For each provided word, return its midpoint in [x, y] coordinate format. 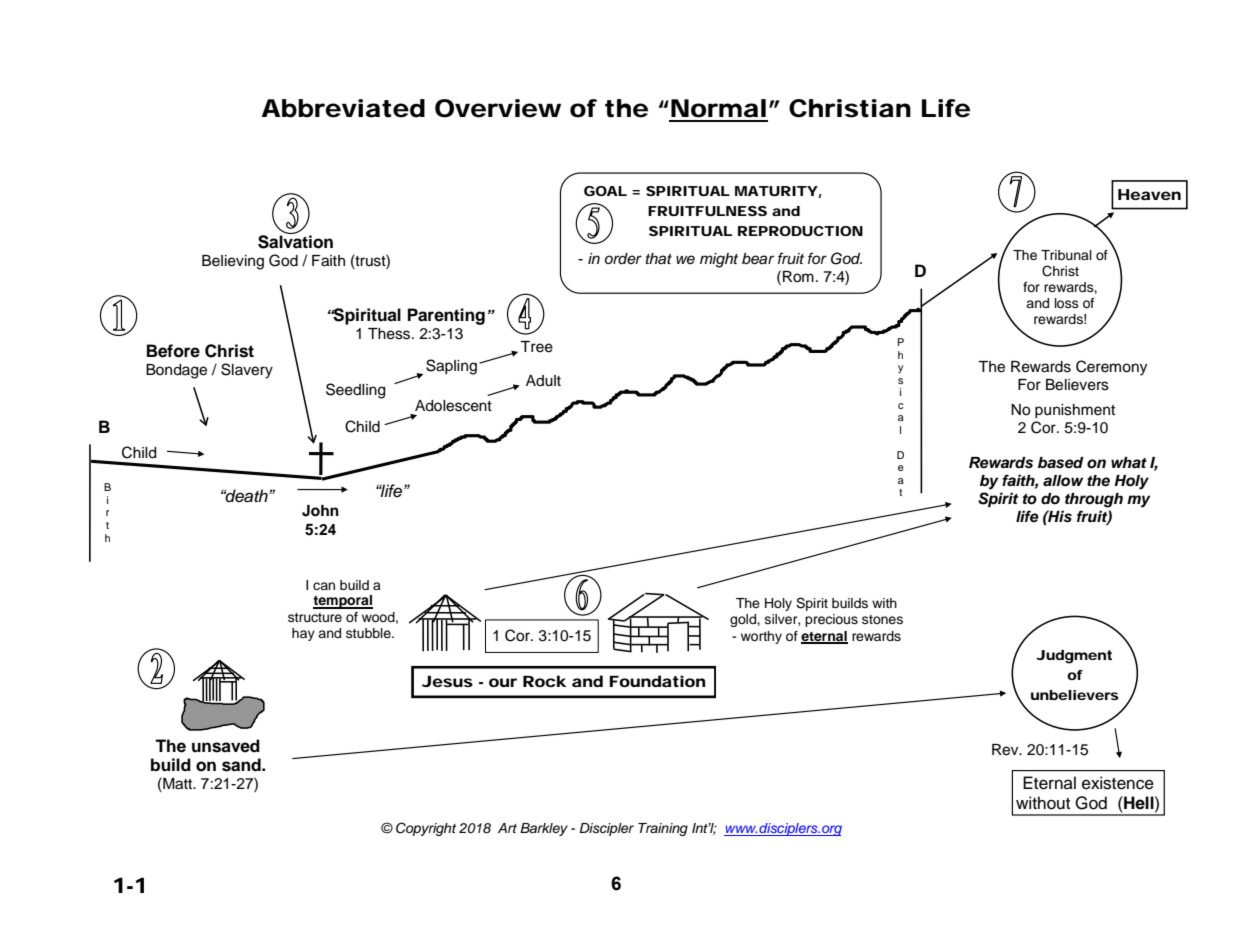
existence [1118, 783]
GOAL [605, 191]
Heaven [1149, 194]
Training [663, 829]
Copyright [426, 829]
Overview [498, 108]
